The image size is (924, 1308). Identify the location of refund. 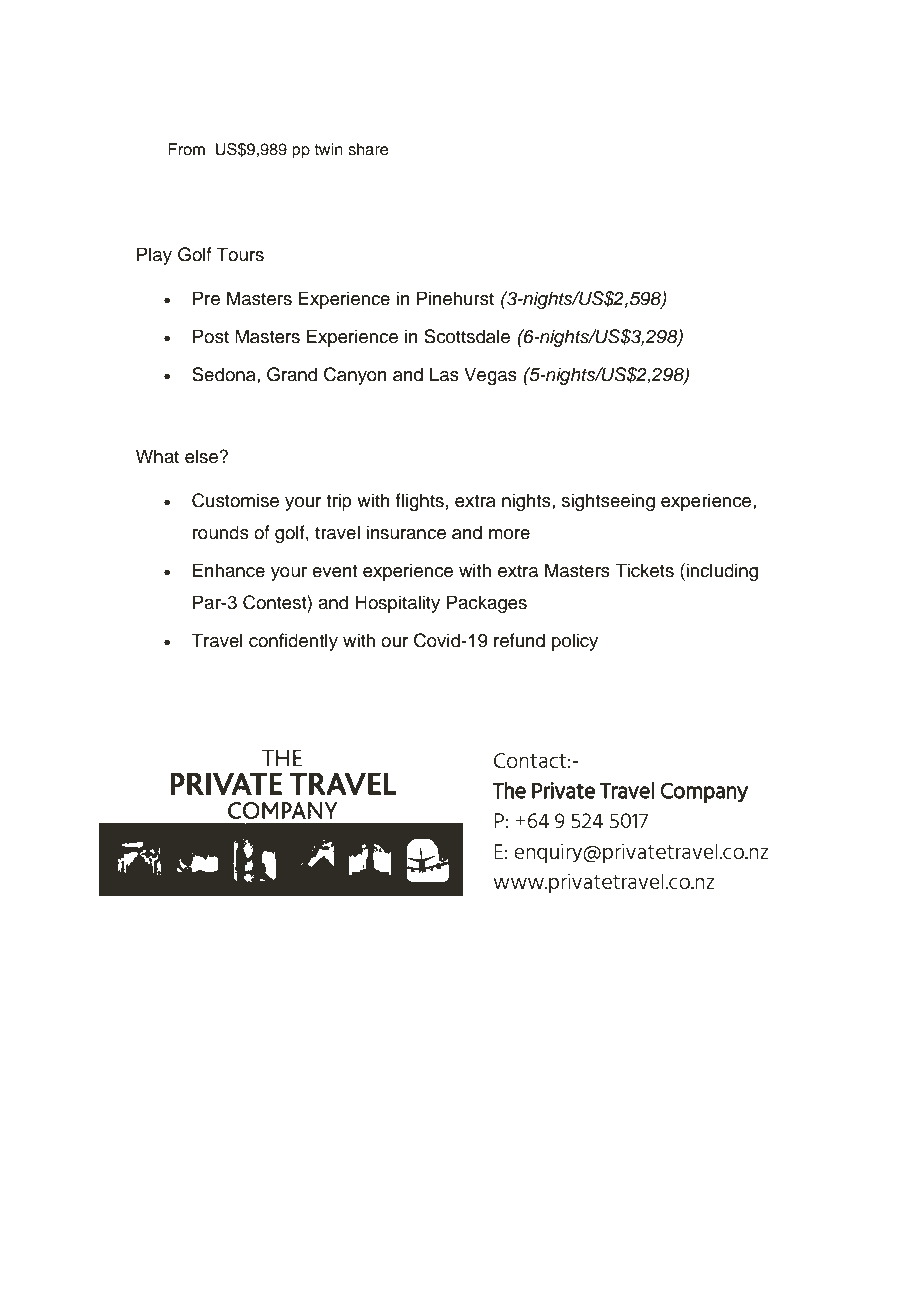
(519, 640).
